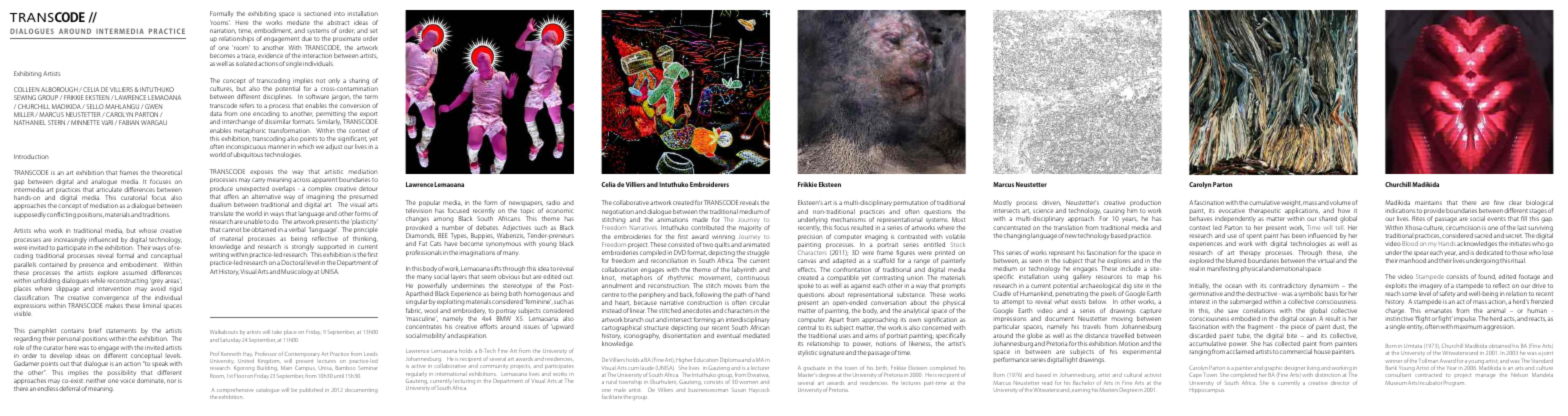 Image resolution: width=1568 pixels, height=416 pixels. I want to click on Doctoral, so click(293, 262).
